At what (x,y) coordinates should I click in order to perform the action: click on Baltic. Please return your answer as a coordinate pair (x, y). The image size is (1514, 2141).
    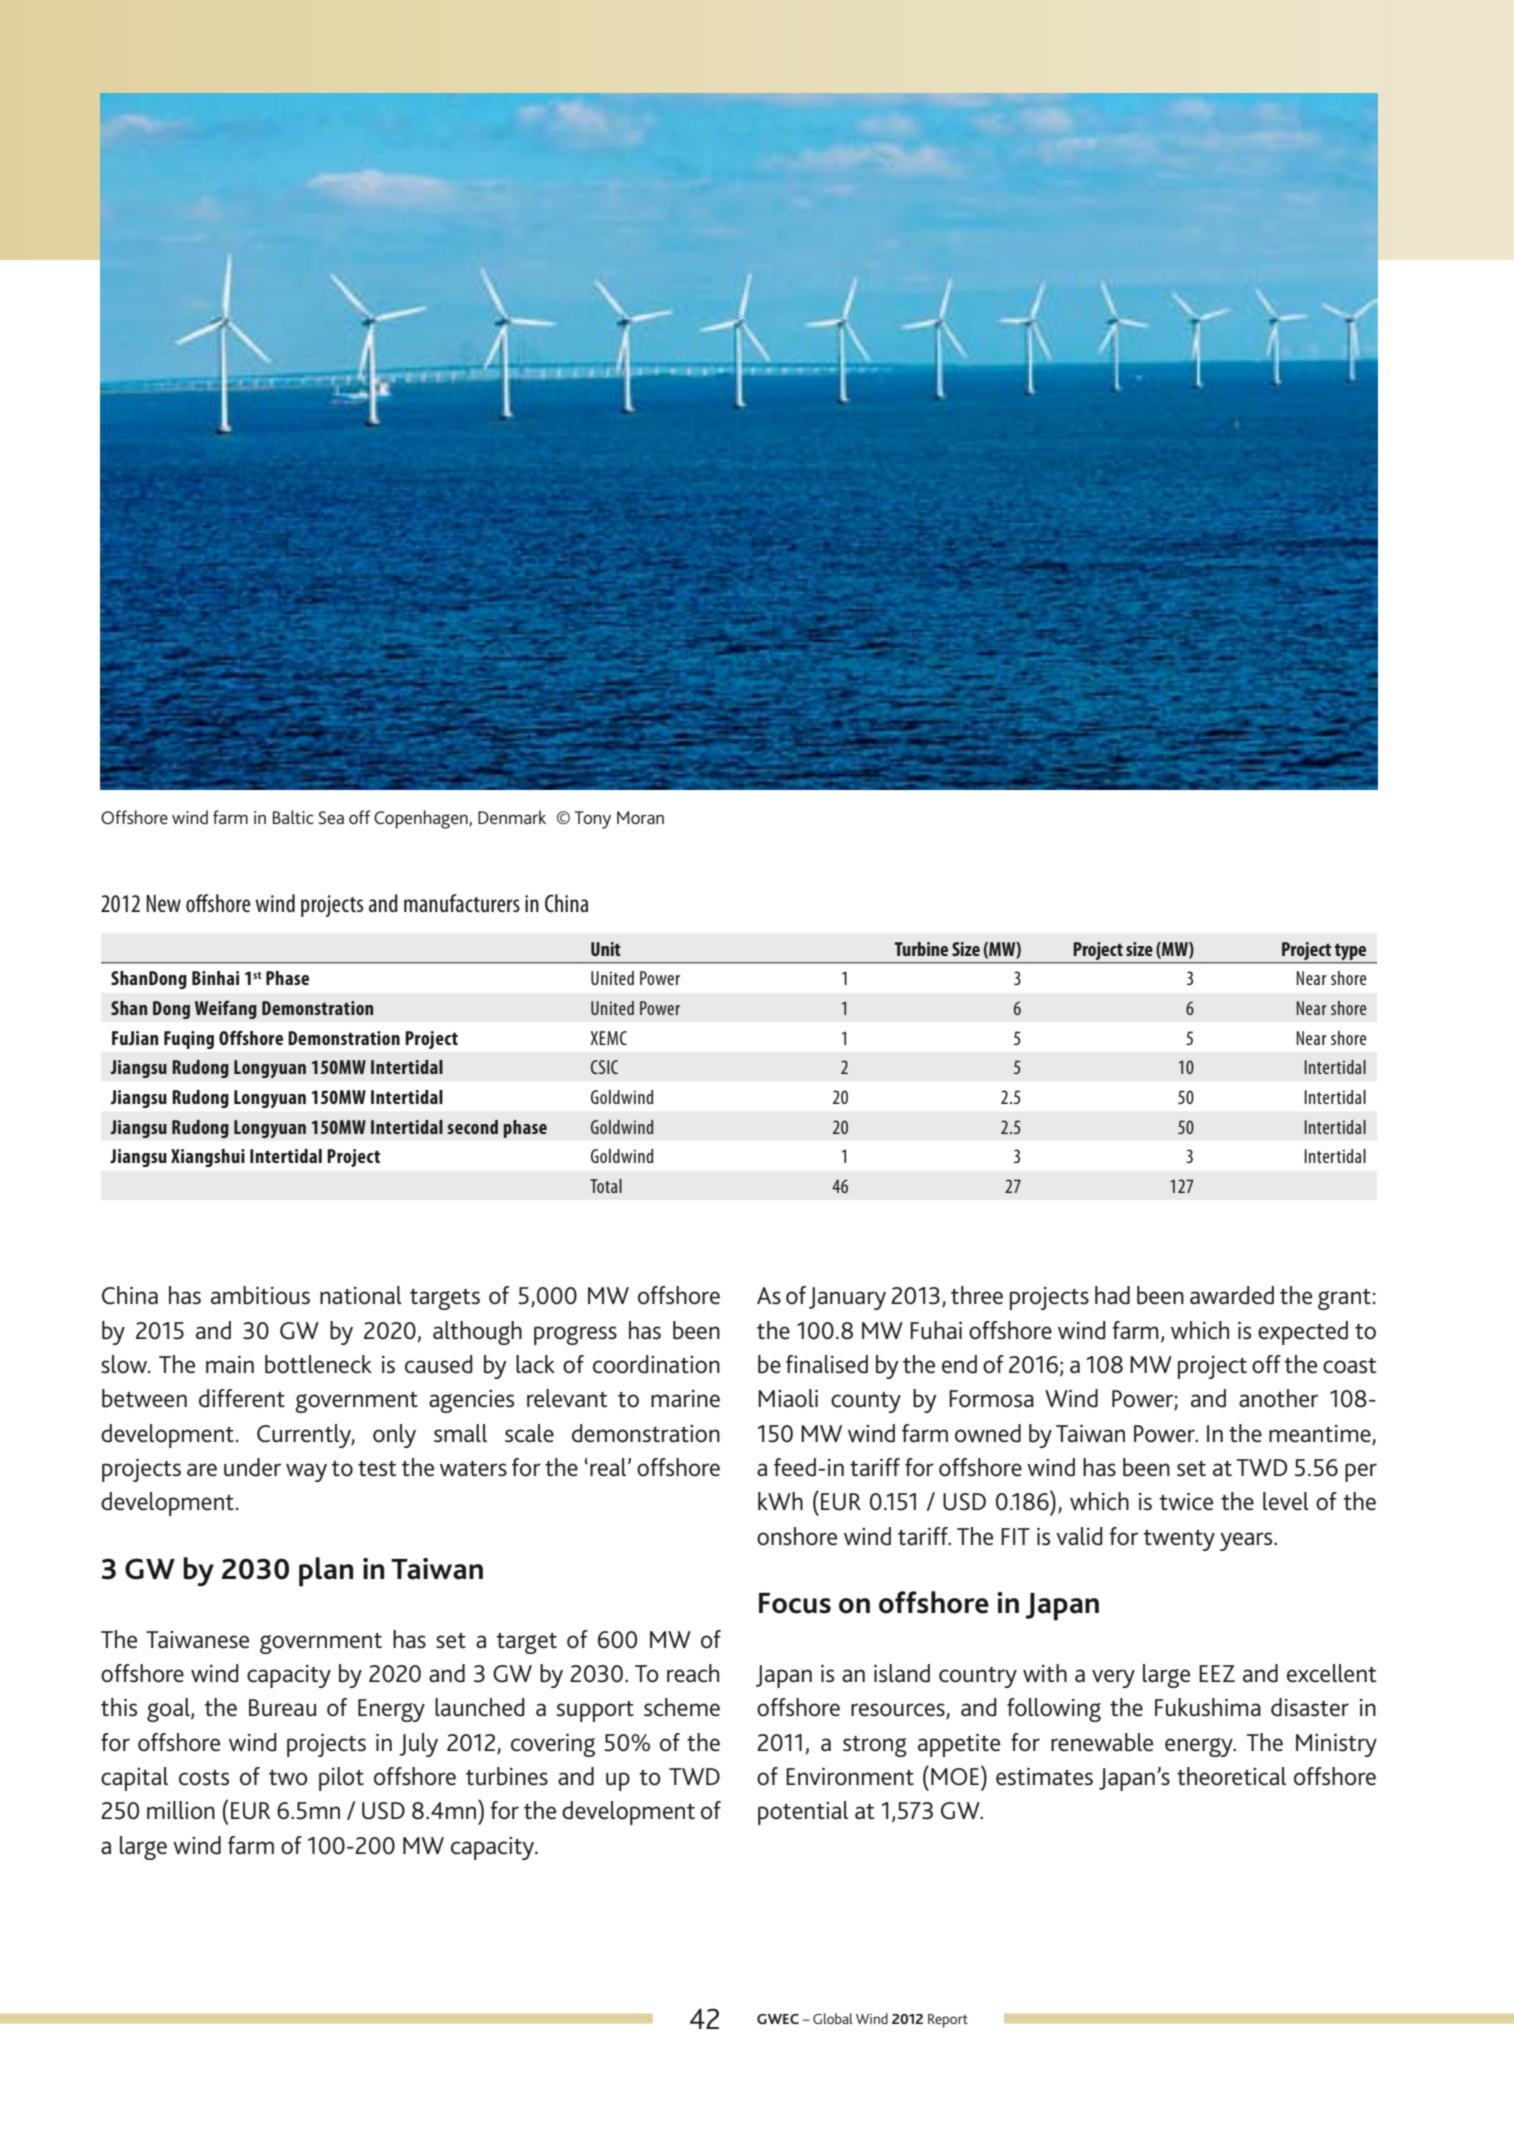
    Looking at the image, I should click on (293, 817).
